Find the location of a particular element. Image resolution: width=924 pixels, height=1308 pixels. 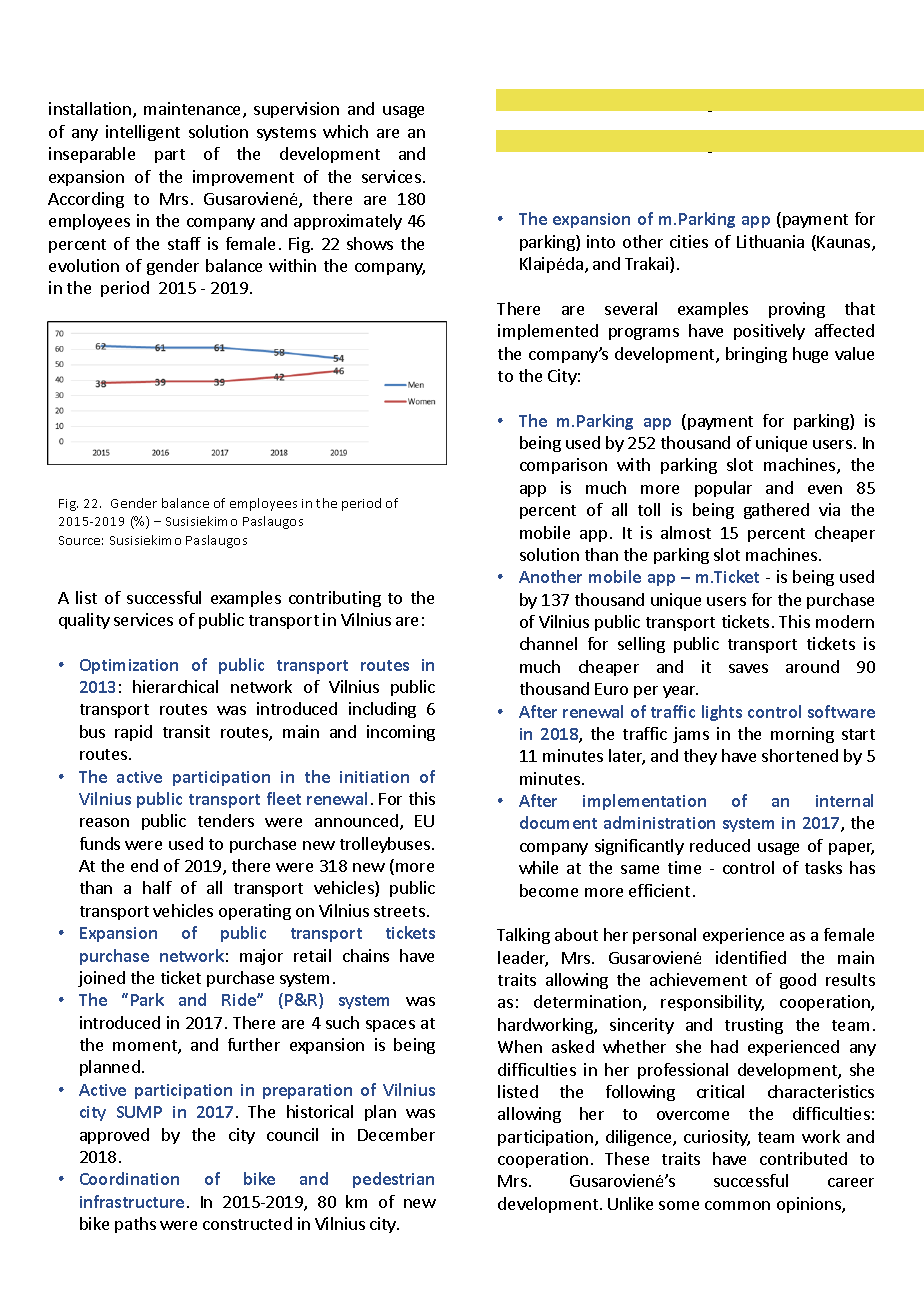

intelligent is located at coordinates (143, 133).
